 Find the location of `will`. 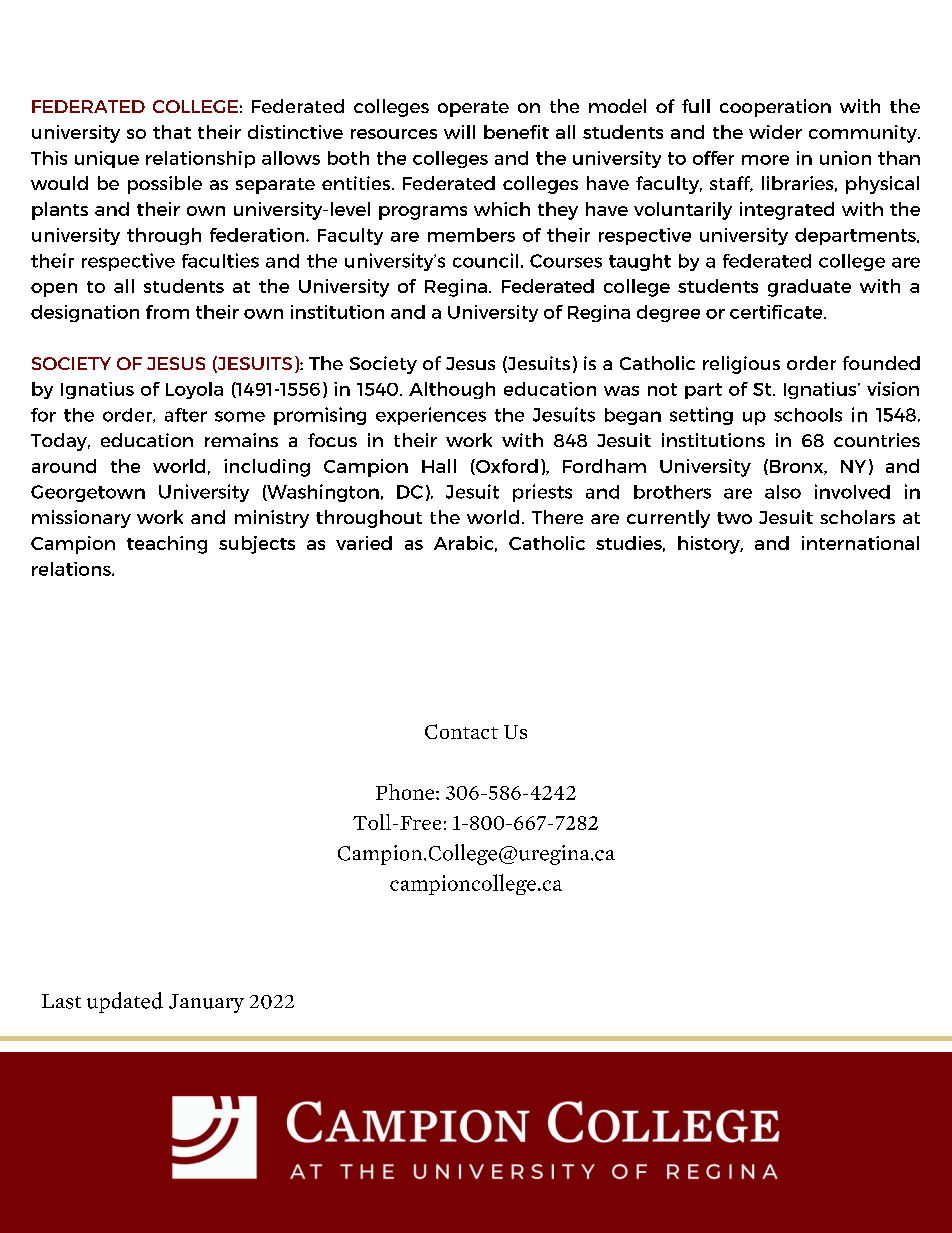

will is located at coordinates (459, 132).
